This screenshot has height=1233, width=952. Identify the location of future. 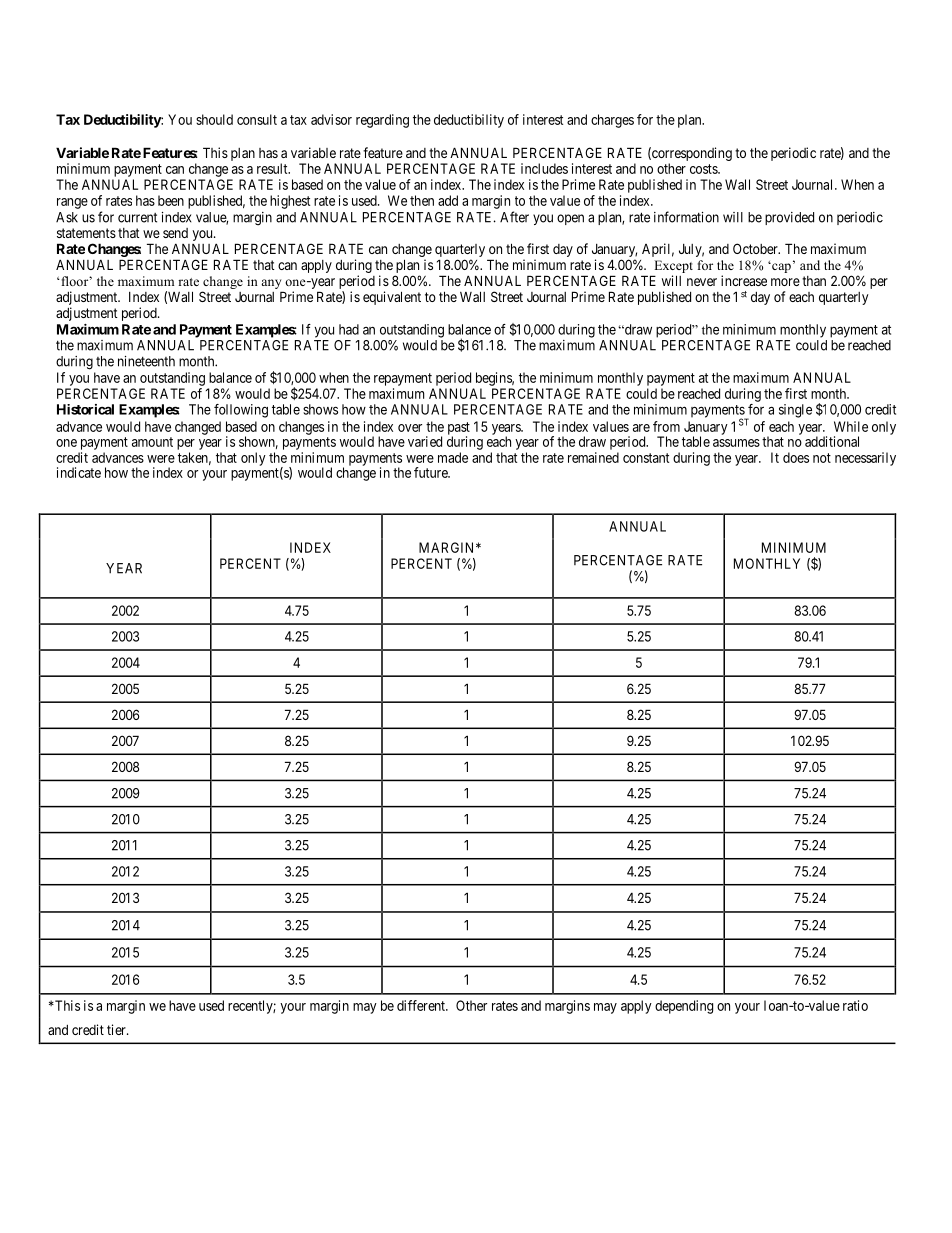
(432, 472).
